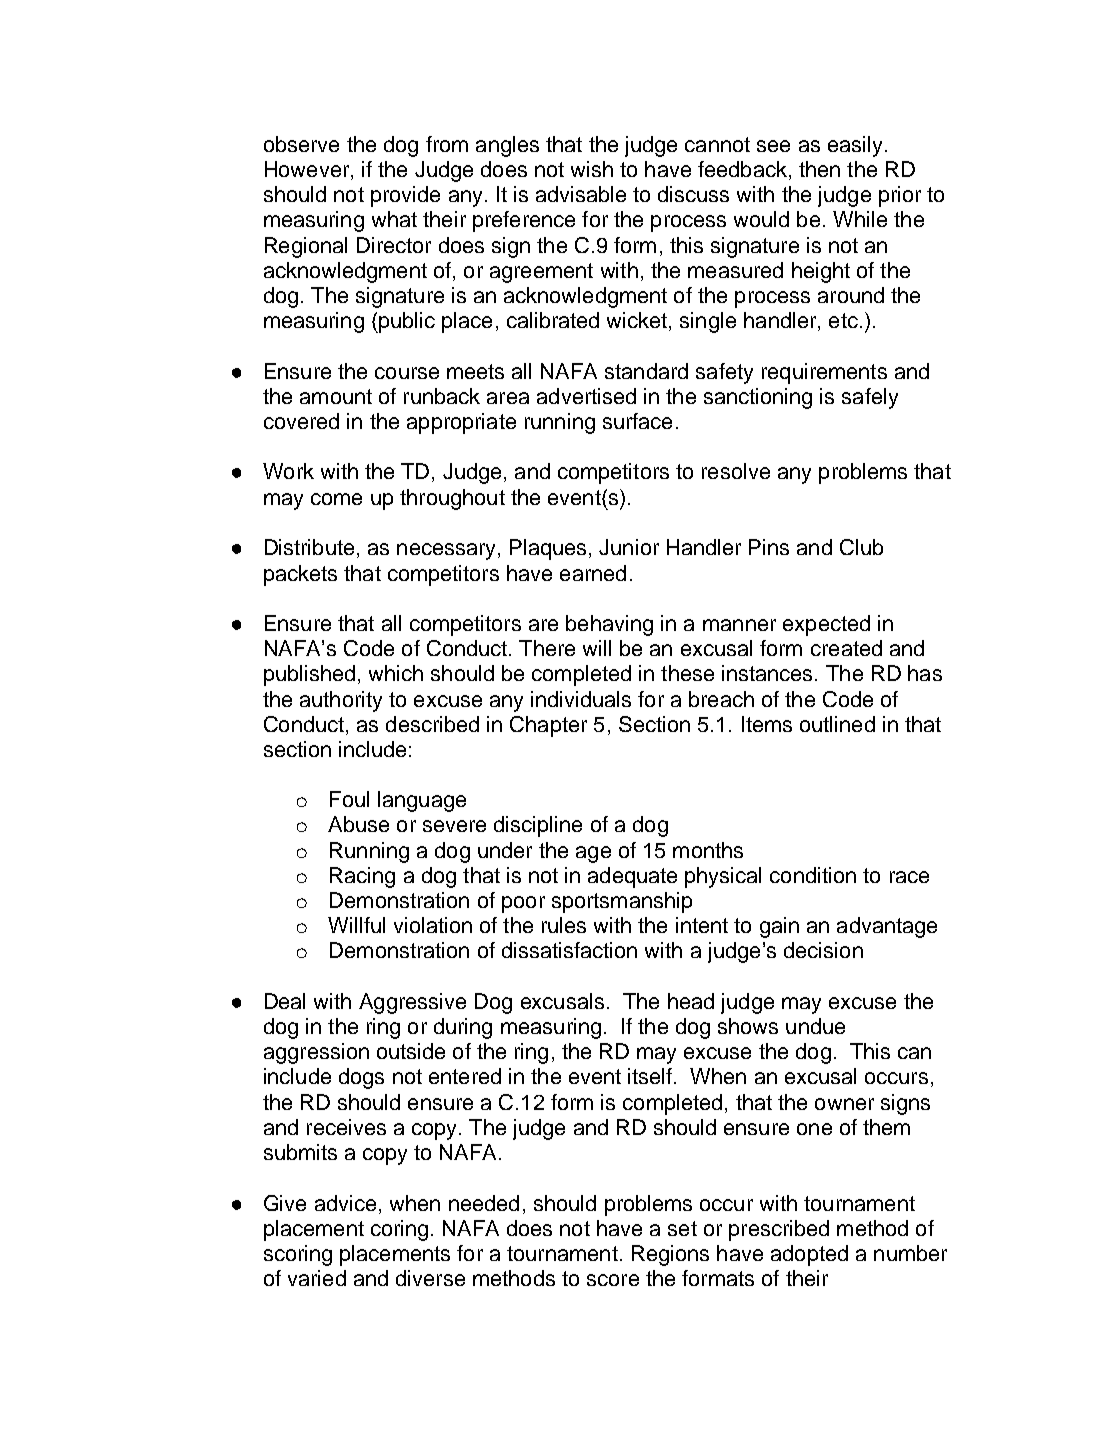 The width and height of the screenshot is (1116, 1444). I want to click on then, so click(819, 169).
